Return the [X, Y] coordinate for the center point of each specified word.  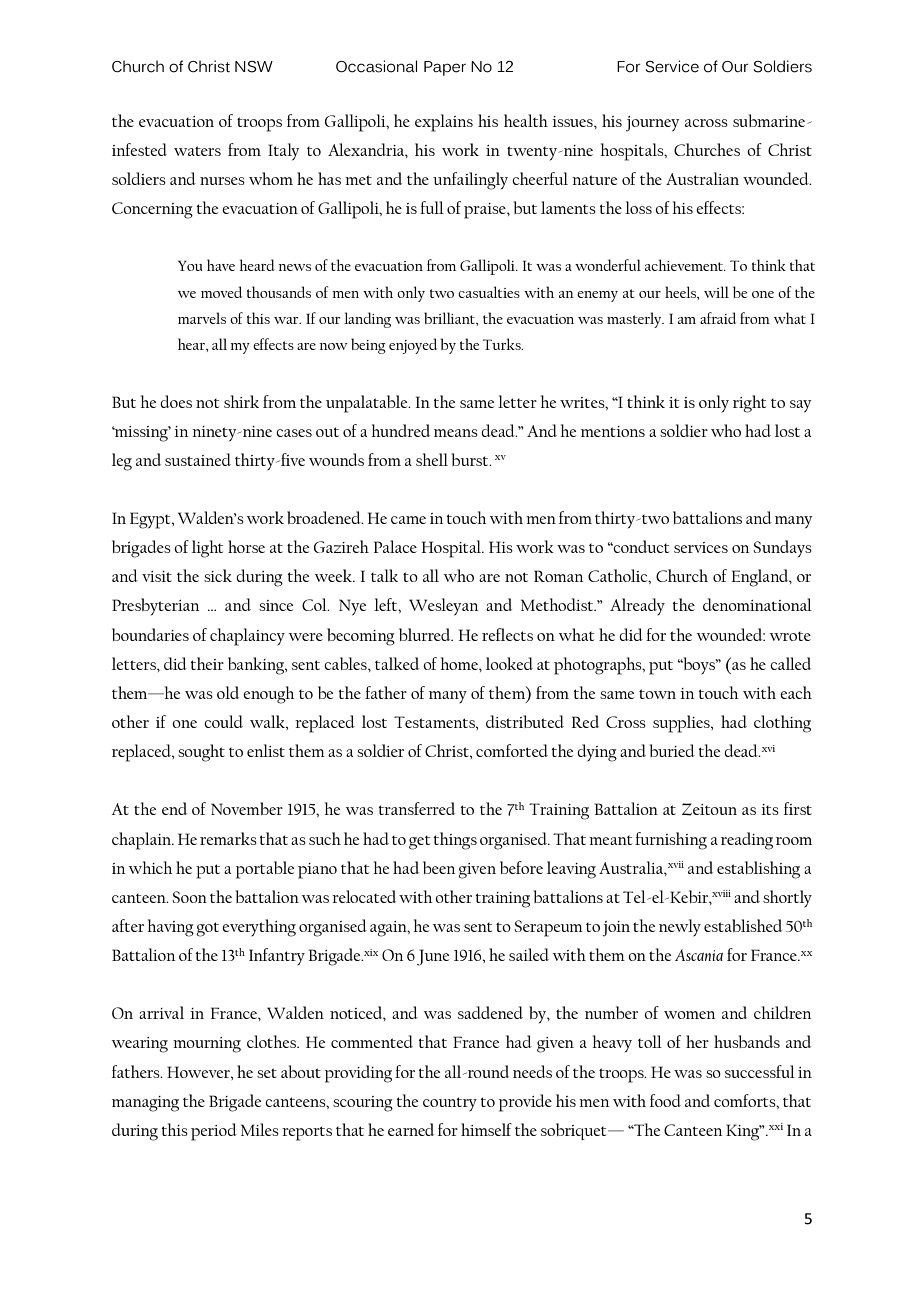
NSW [254, 67]
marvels [202, 318]
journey [652, 124]
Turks [503, 344]
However [199, 1072]
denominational [757, 604]
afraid [718, 318]
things [455, 841]
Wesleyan [443, 607]
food [665, 1100]
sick [218, 575]
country [450, 1104]
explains [444, 123]
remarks [228, 838]
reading [747, 841]
